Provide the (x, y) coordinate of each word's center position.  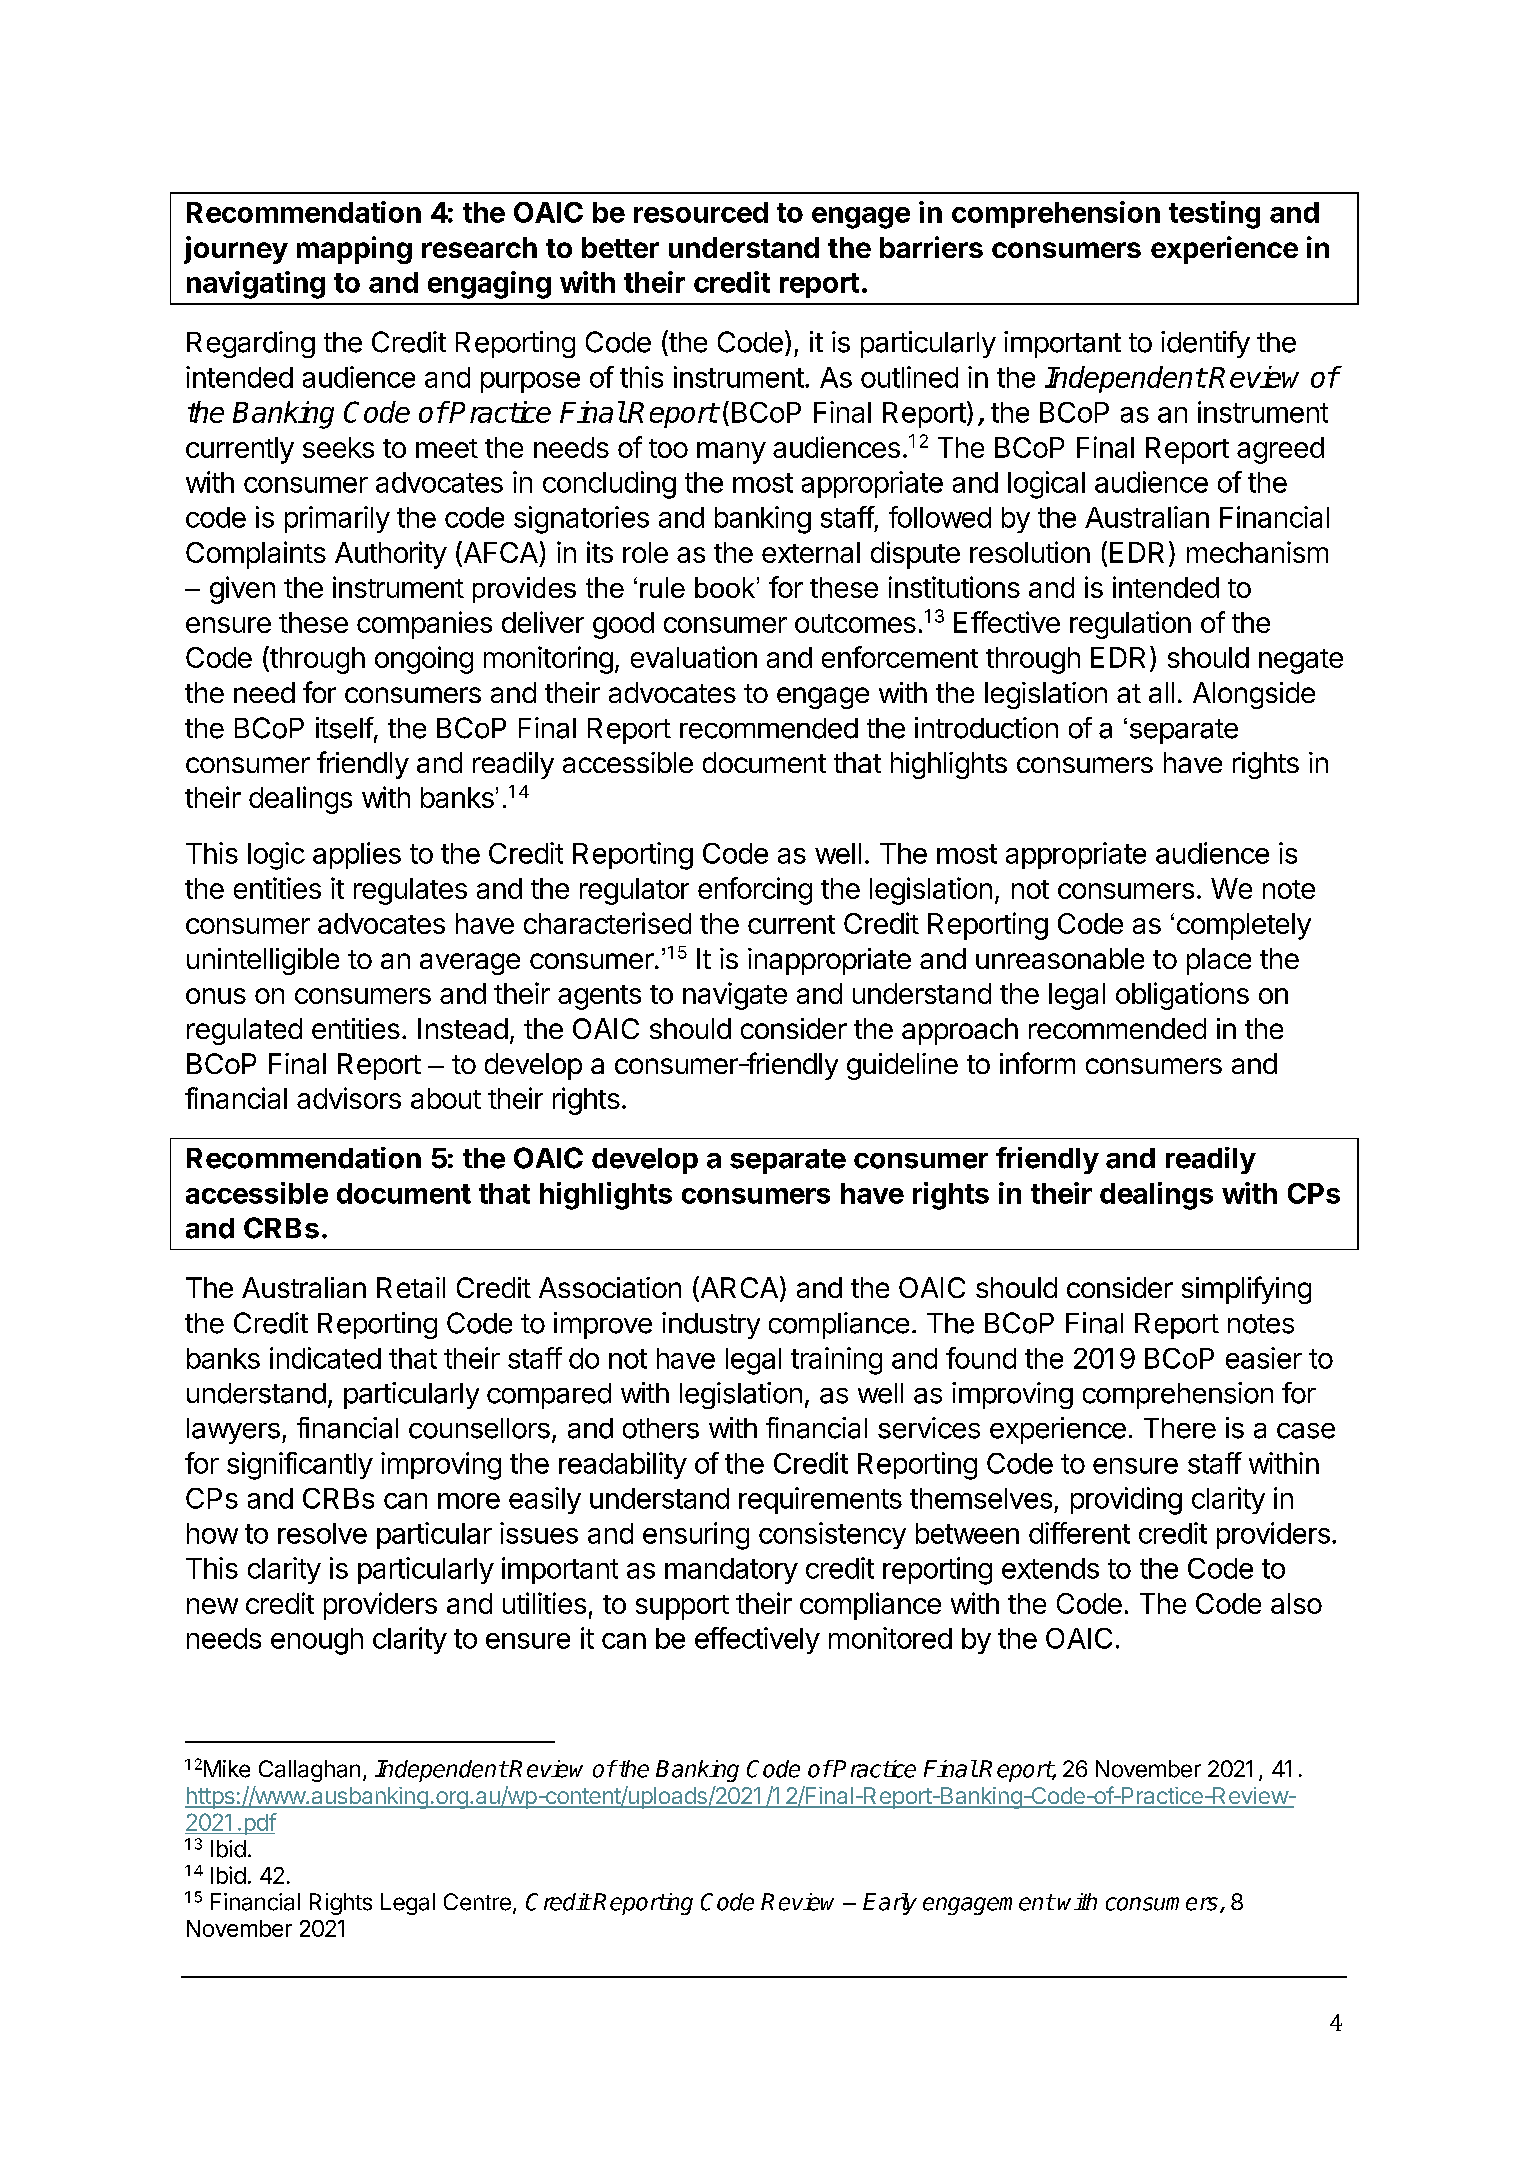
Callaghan (309, 1771)
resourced (701, 212)
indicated (325, 1358)
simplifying (1246, 1290)
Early (890, 1904)
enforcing (755, 891)
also (1296, 1603)
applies (357, 855)
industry (711, 1325)
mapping (354, 250)
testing (1214, 215)
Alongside (1254, 695)
